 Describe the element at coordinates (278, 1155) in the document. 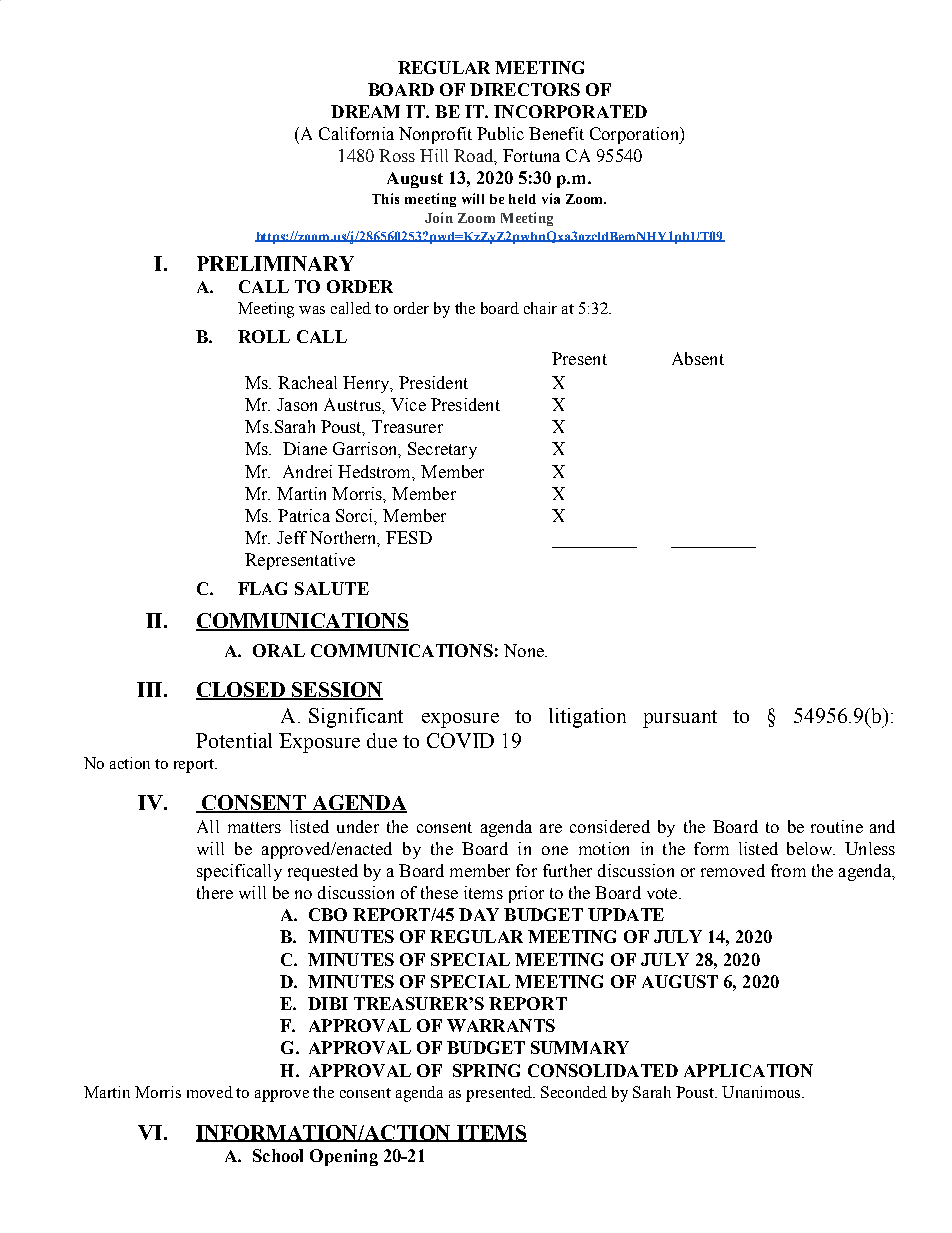

I see `School` at that location.
